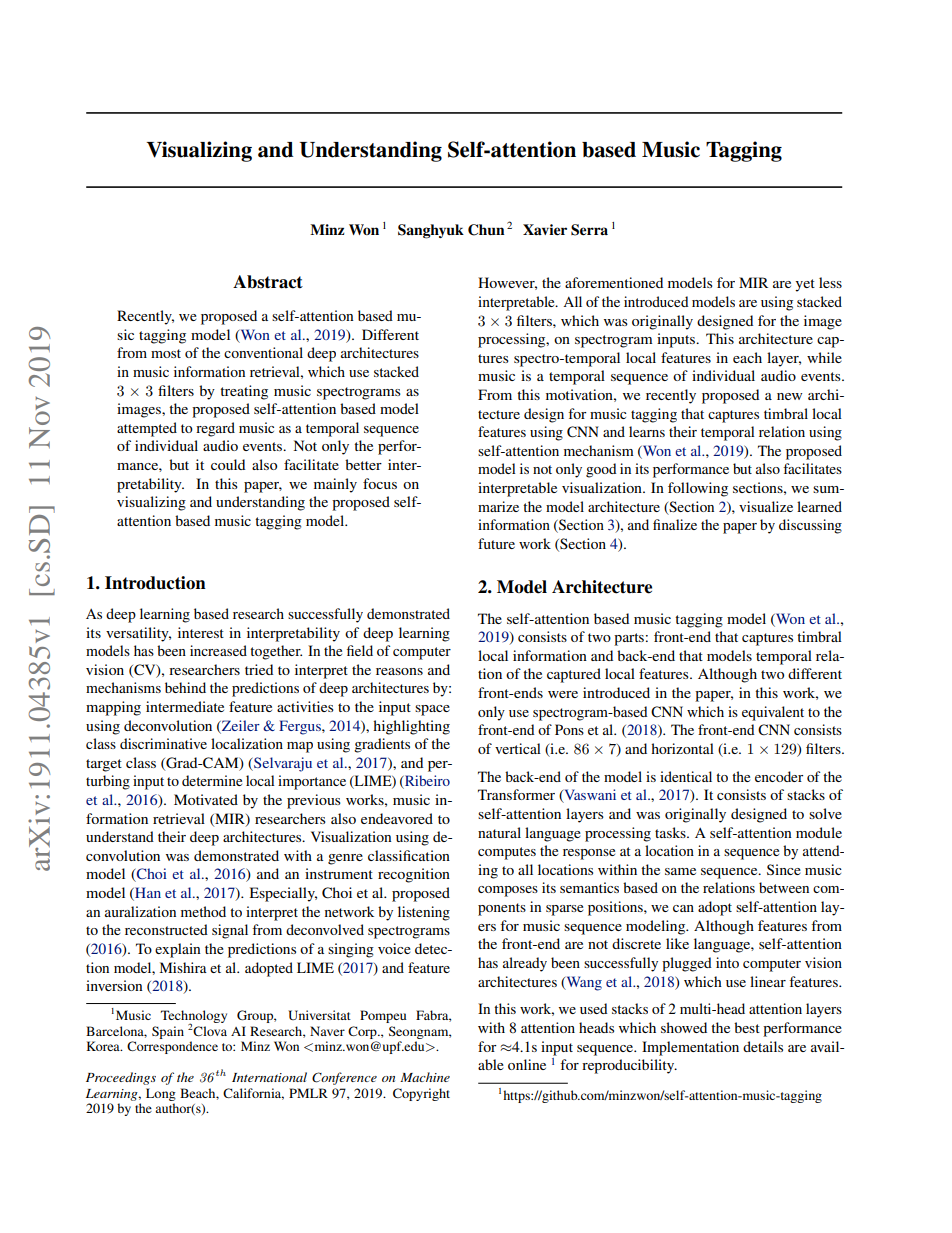  I want to click on increased, so click(218, 650).
